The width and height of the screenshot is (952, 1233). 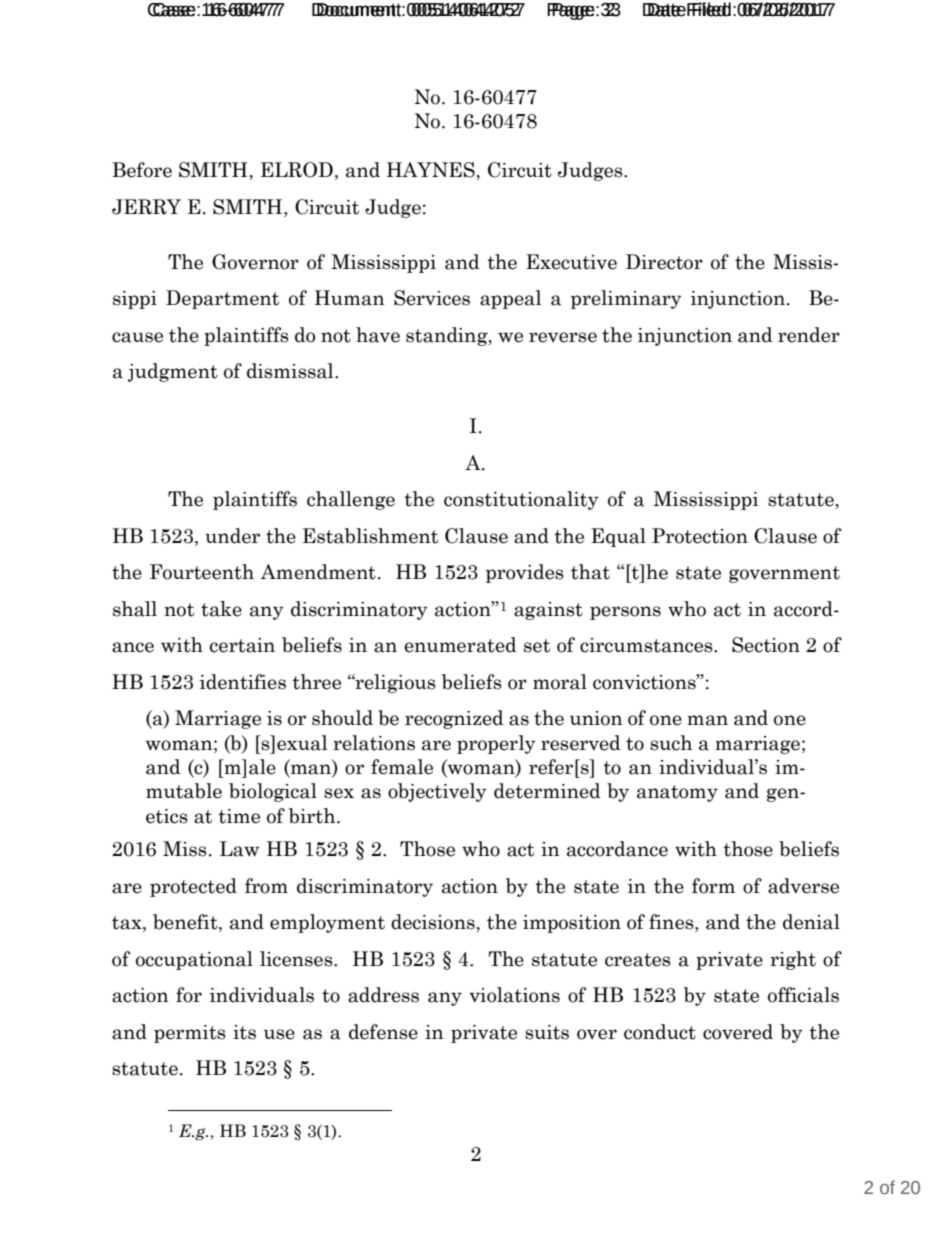 I want to click on provides, so click(x=525, y=573).
